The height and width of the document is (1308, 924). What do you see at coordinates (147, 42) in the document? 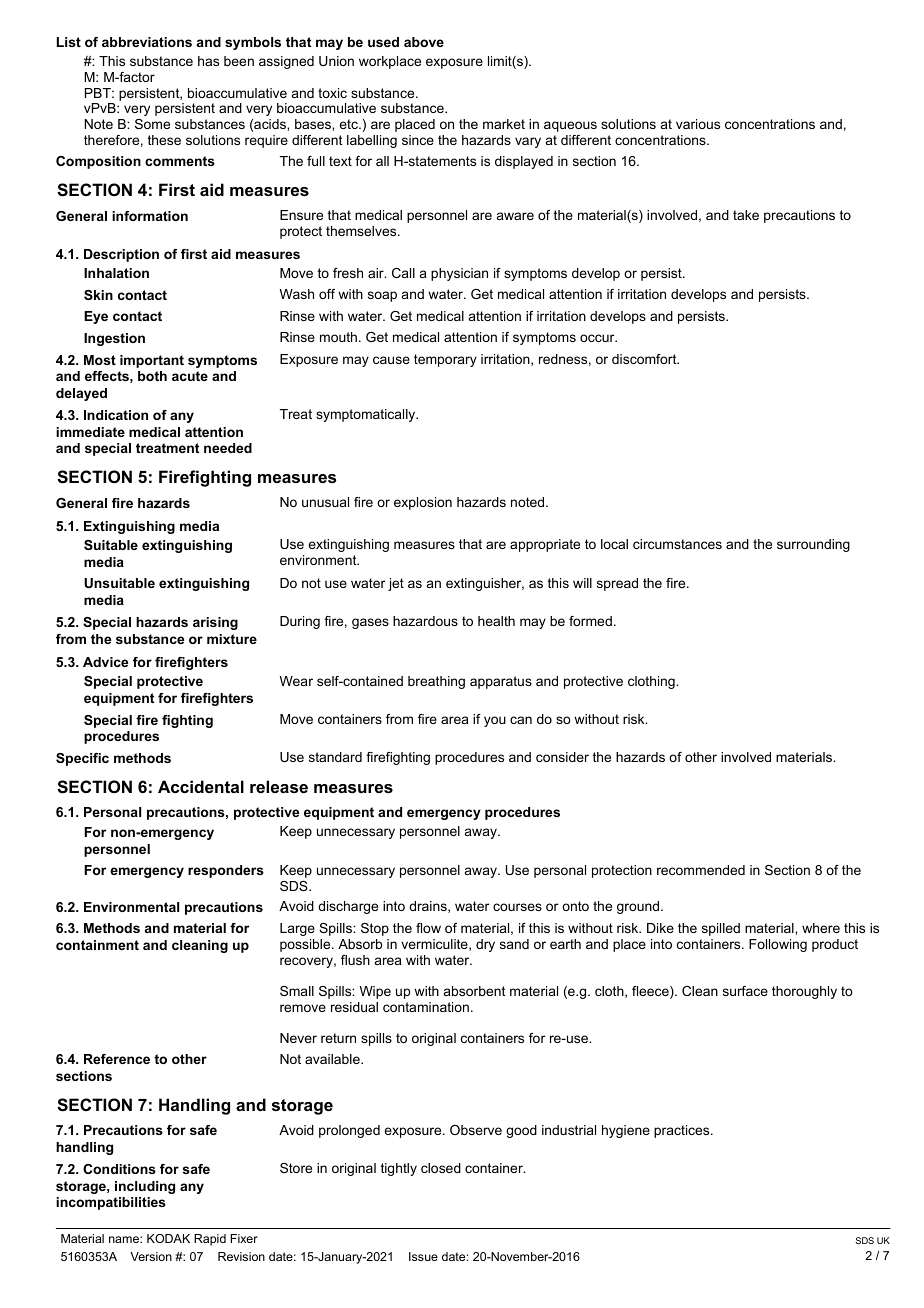
I see `abbreviations` at bounding box center [147, 42].
